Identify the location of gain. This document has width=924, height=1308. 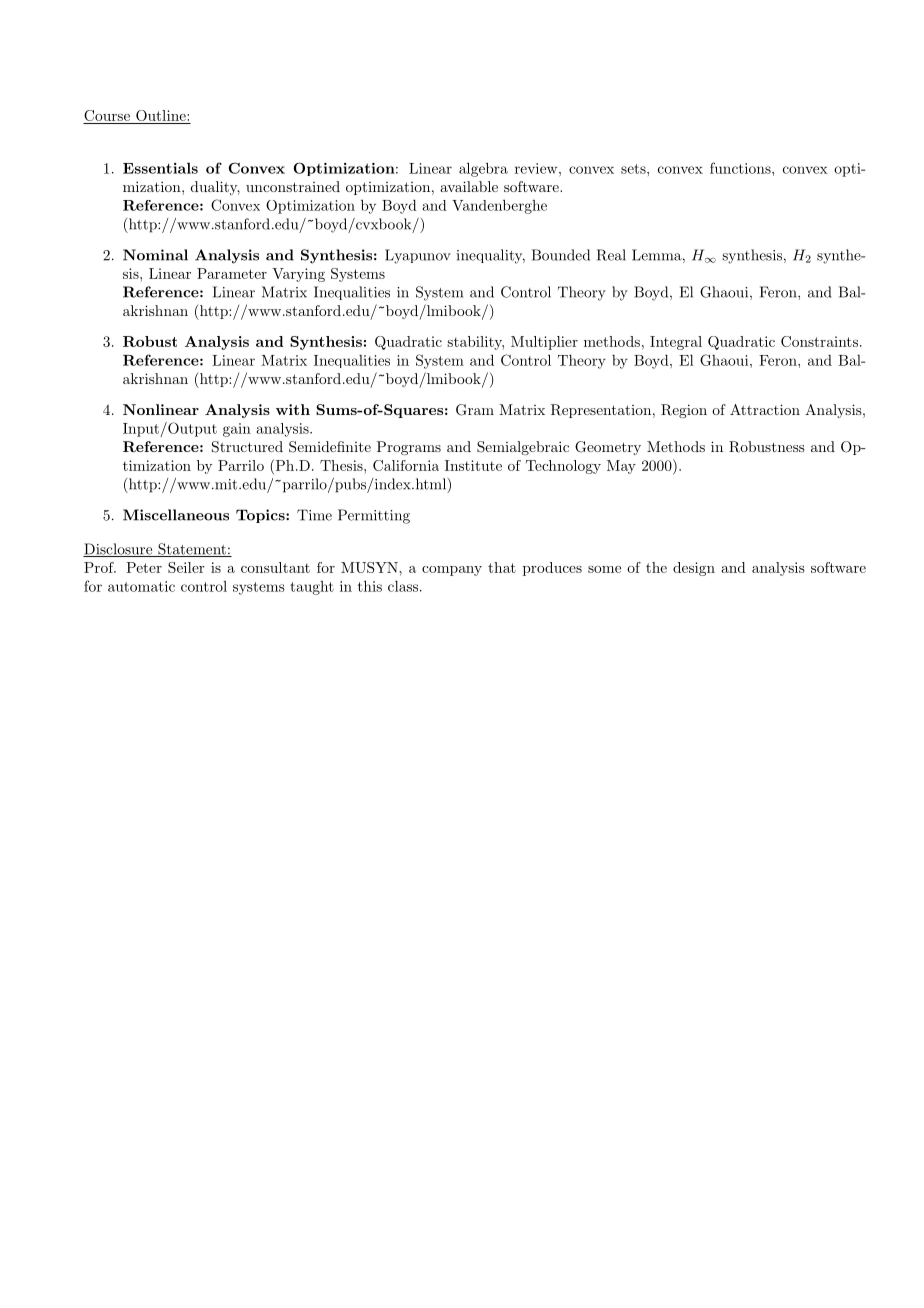
(237, 430).
